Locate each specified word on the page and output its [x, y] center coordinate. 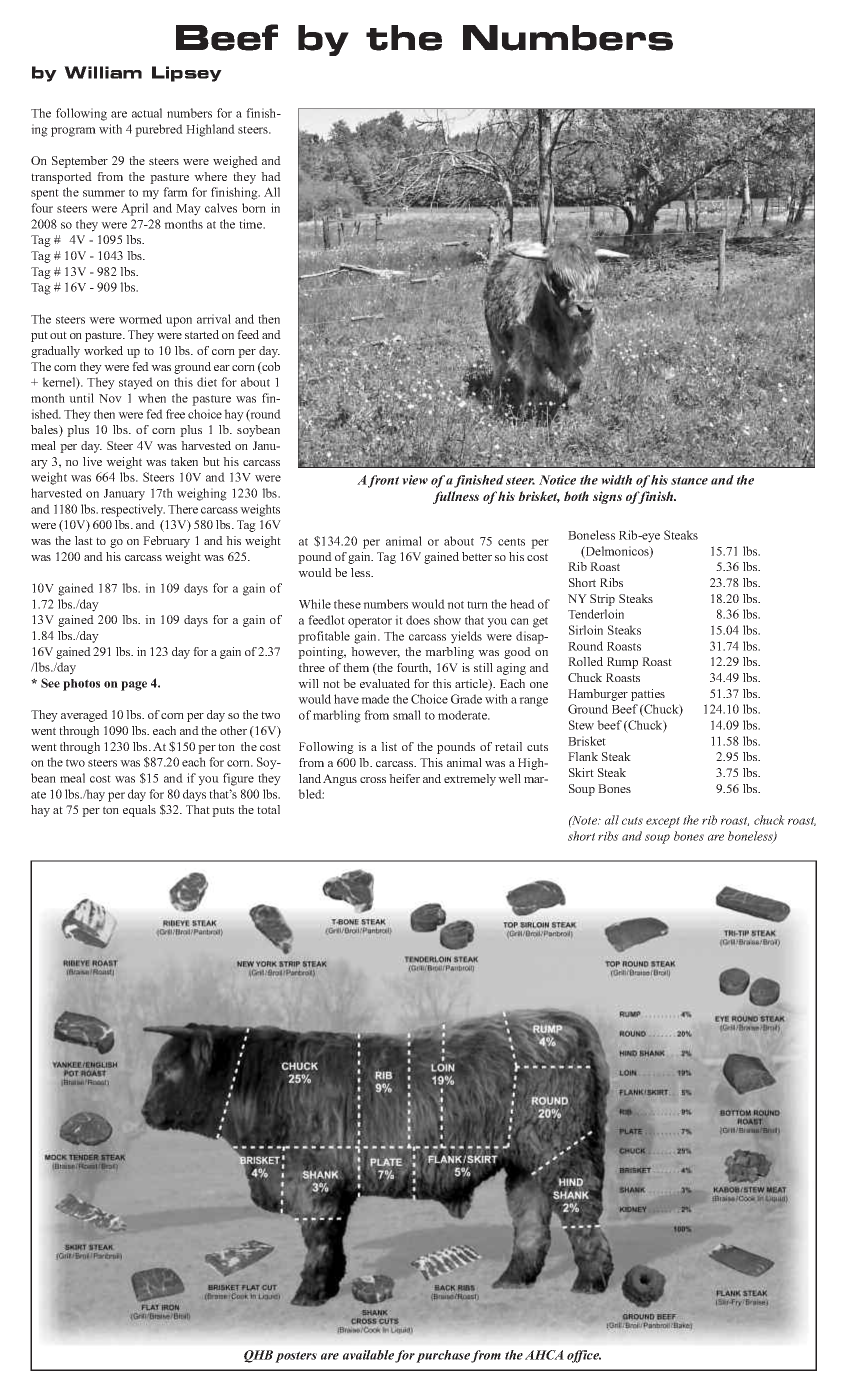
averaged [84, 716]
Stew [581, 725]
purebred [159, 130]
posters [296, 1357]
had [271, 176]
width [616, 480]
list [389, 746]
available [368, 1355]
